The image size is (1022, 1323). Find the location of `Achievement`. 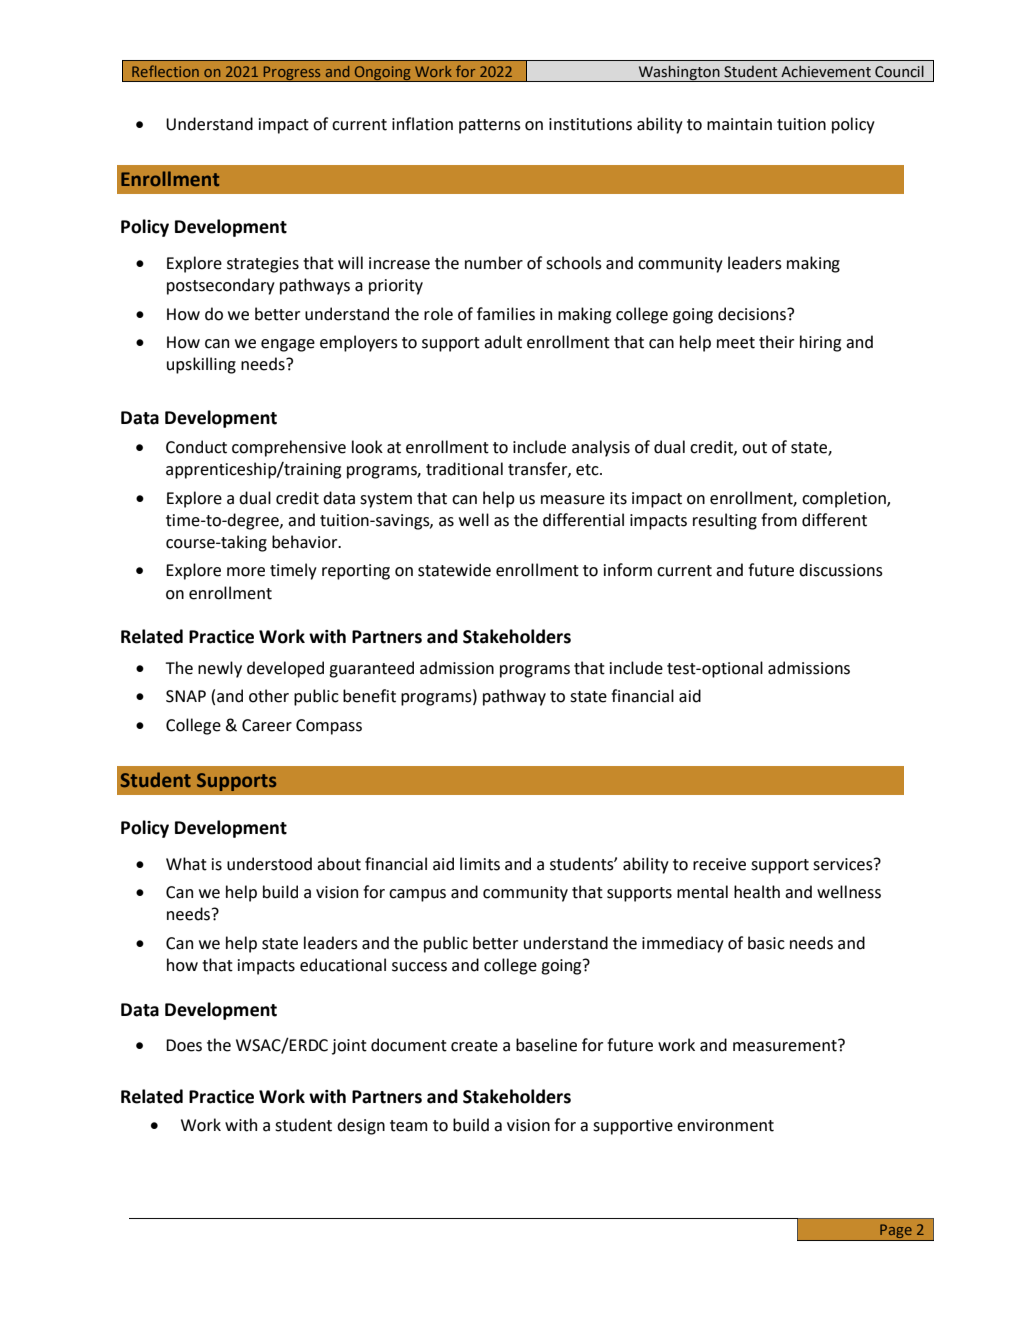

Achievement is located at coordinates (826, 71).
